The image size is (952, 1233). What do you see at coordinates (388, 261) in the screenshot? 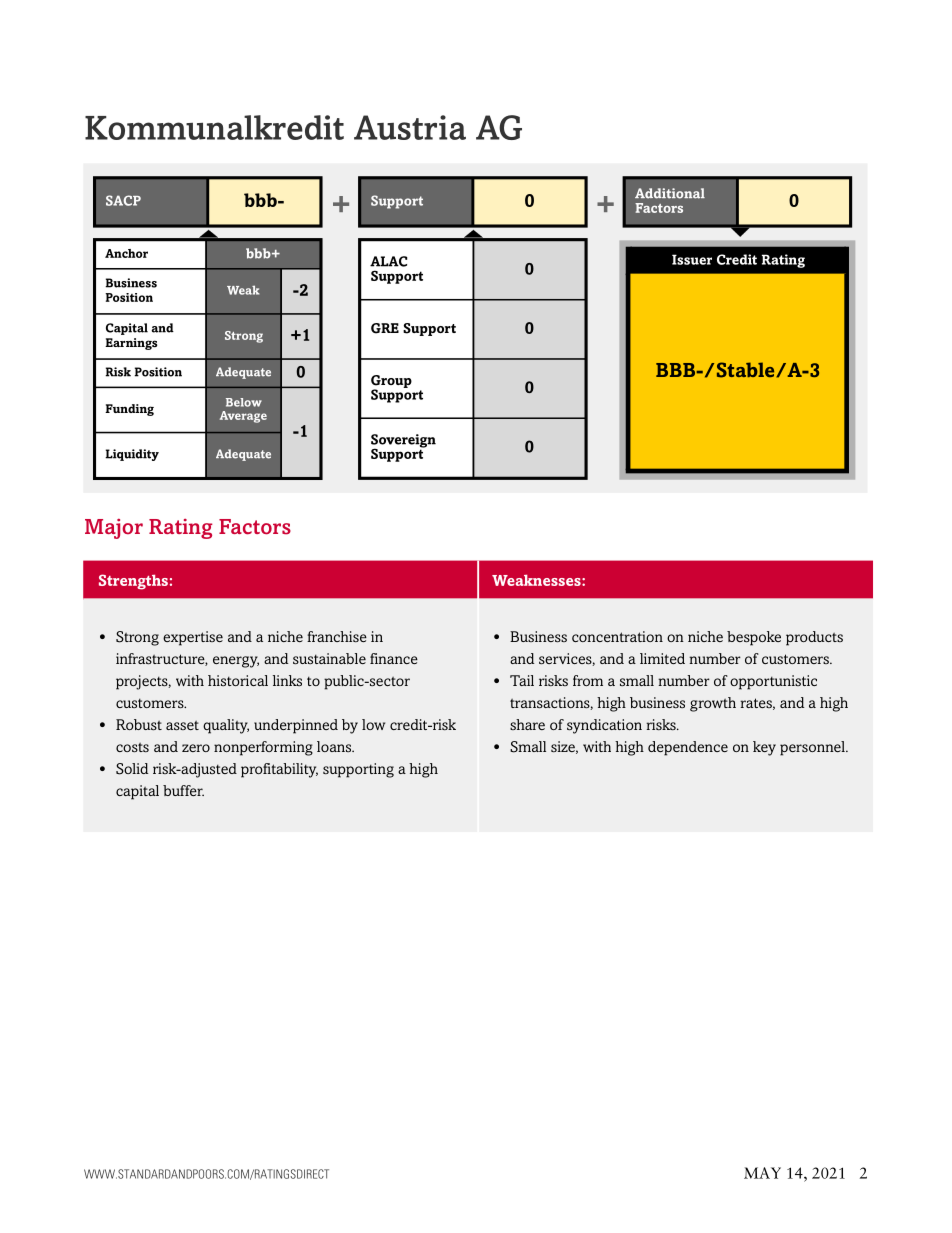
I see `ALAC` at bounding box center [388, 261].
